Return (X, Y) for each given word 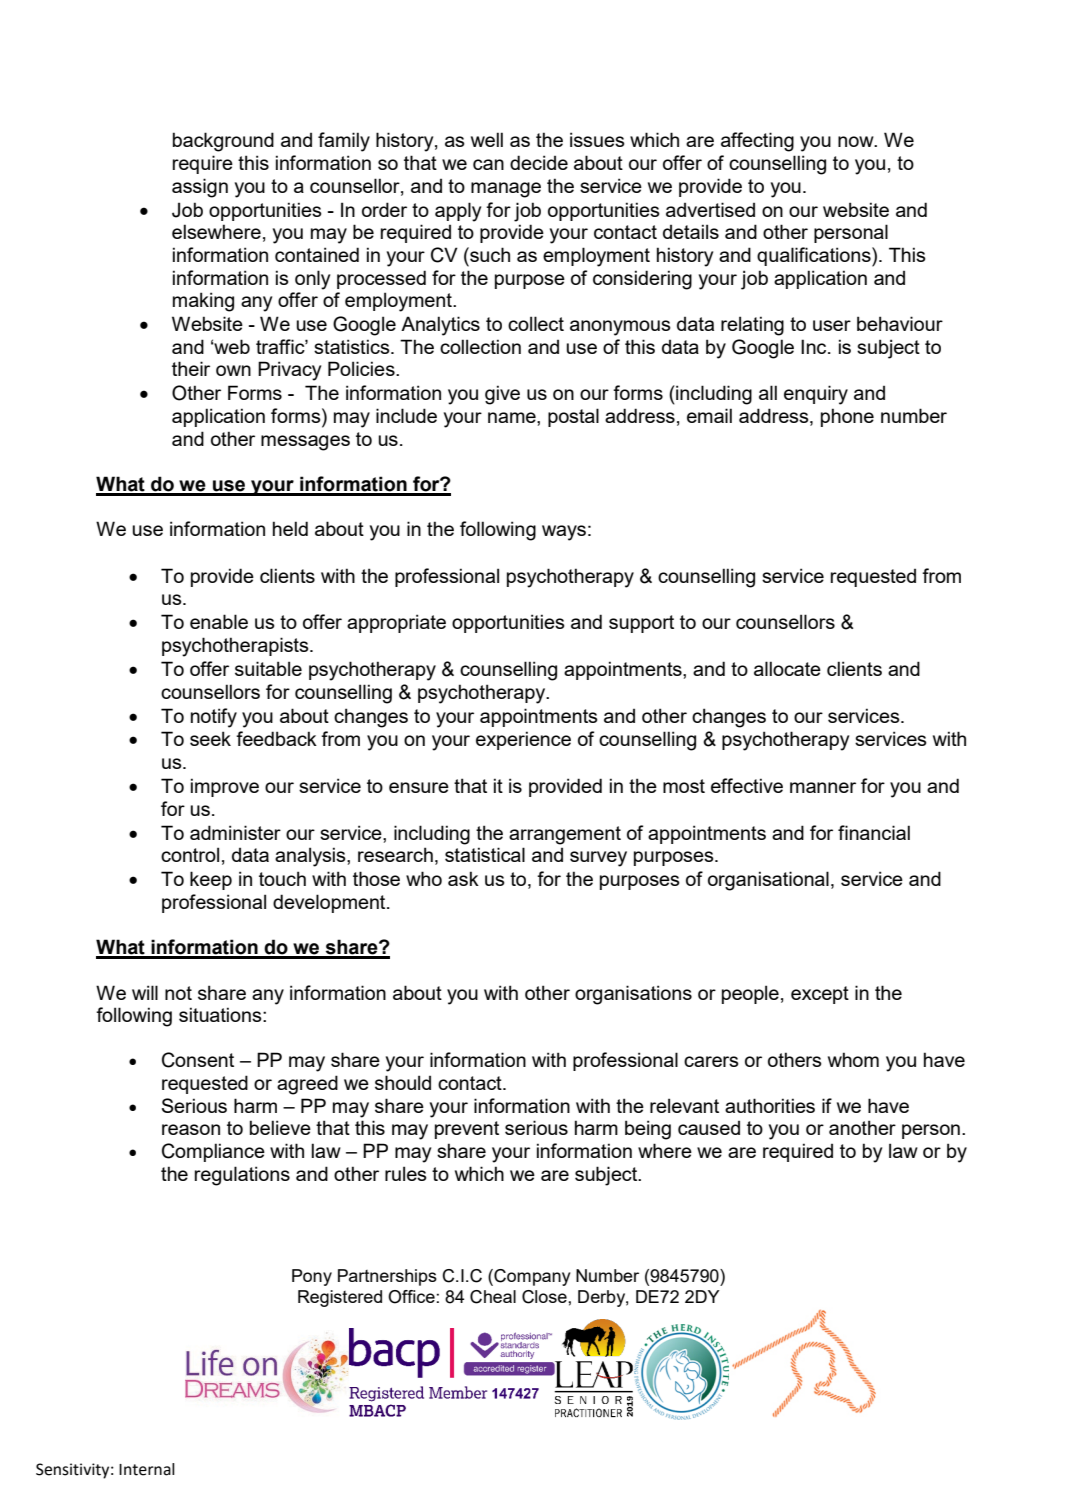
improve (225, 787)
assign (200, 188)
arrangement (565, 835)
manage (506, 190)
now (857, 141)
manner (823, 787)
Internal (147, 1469)
